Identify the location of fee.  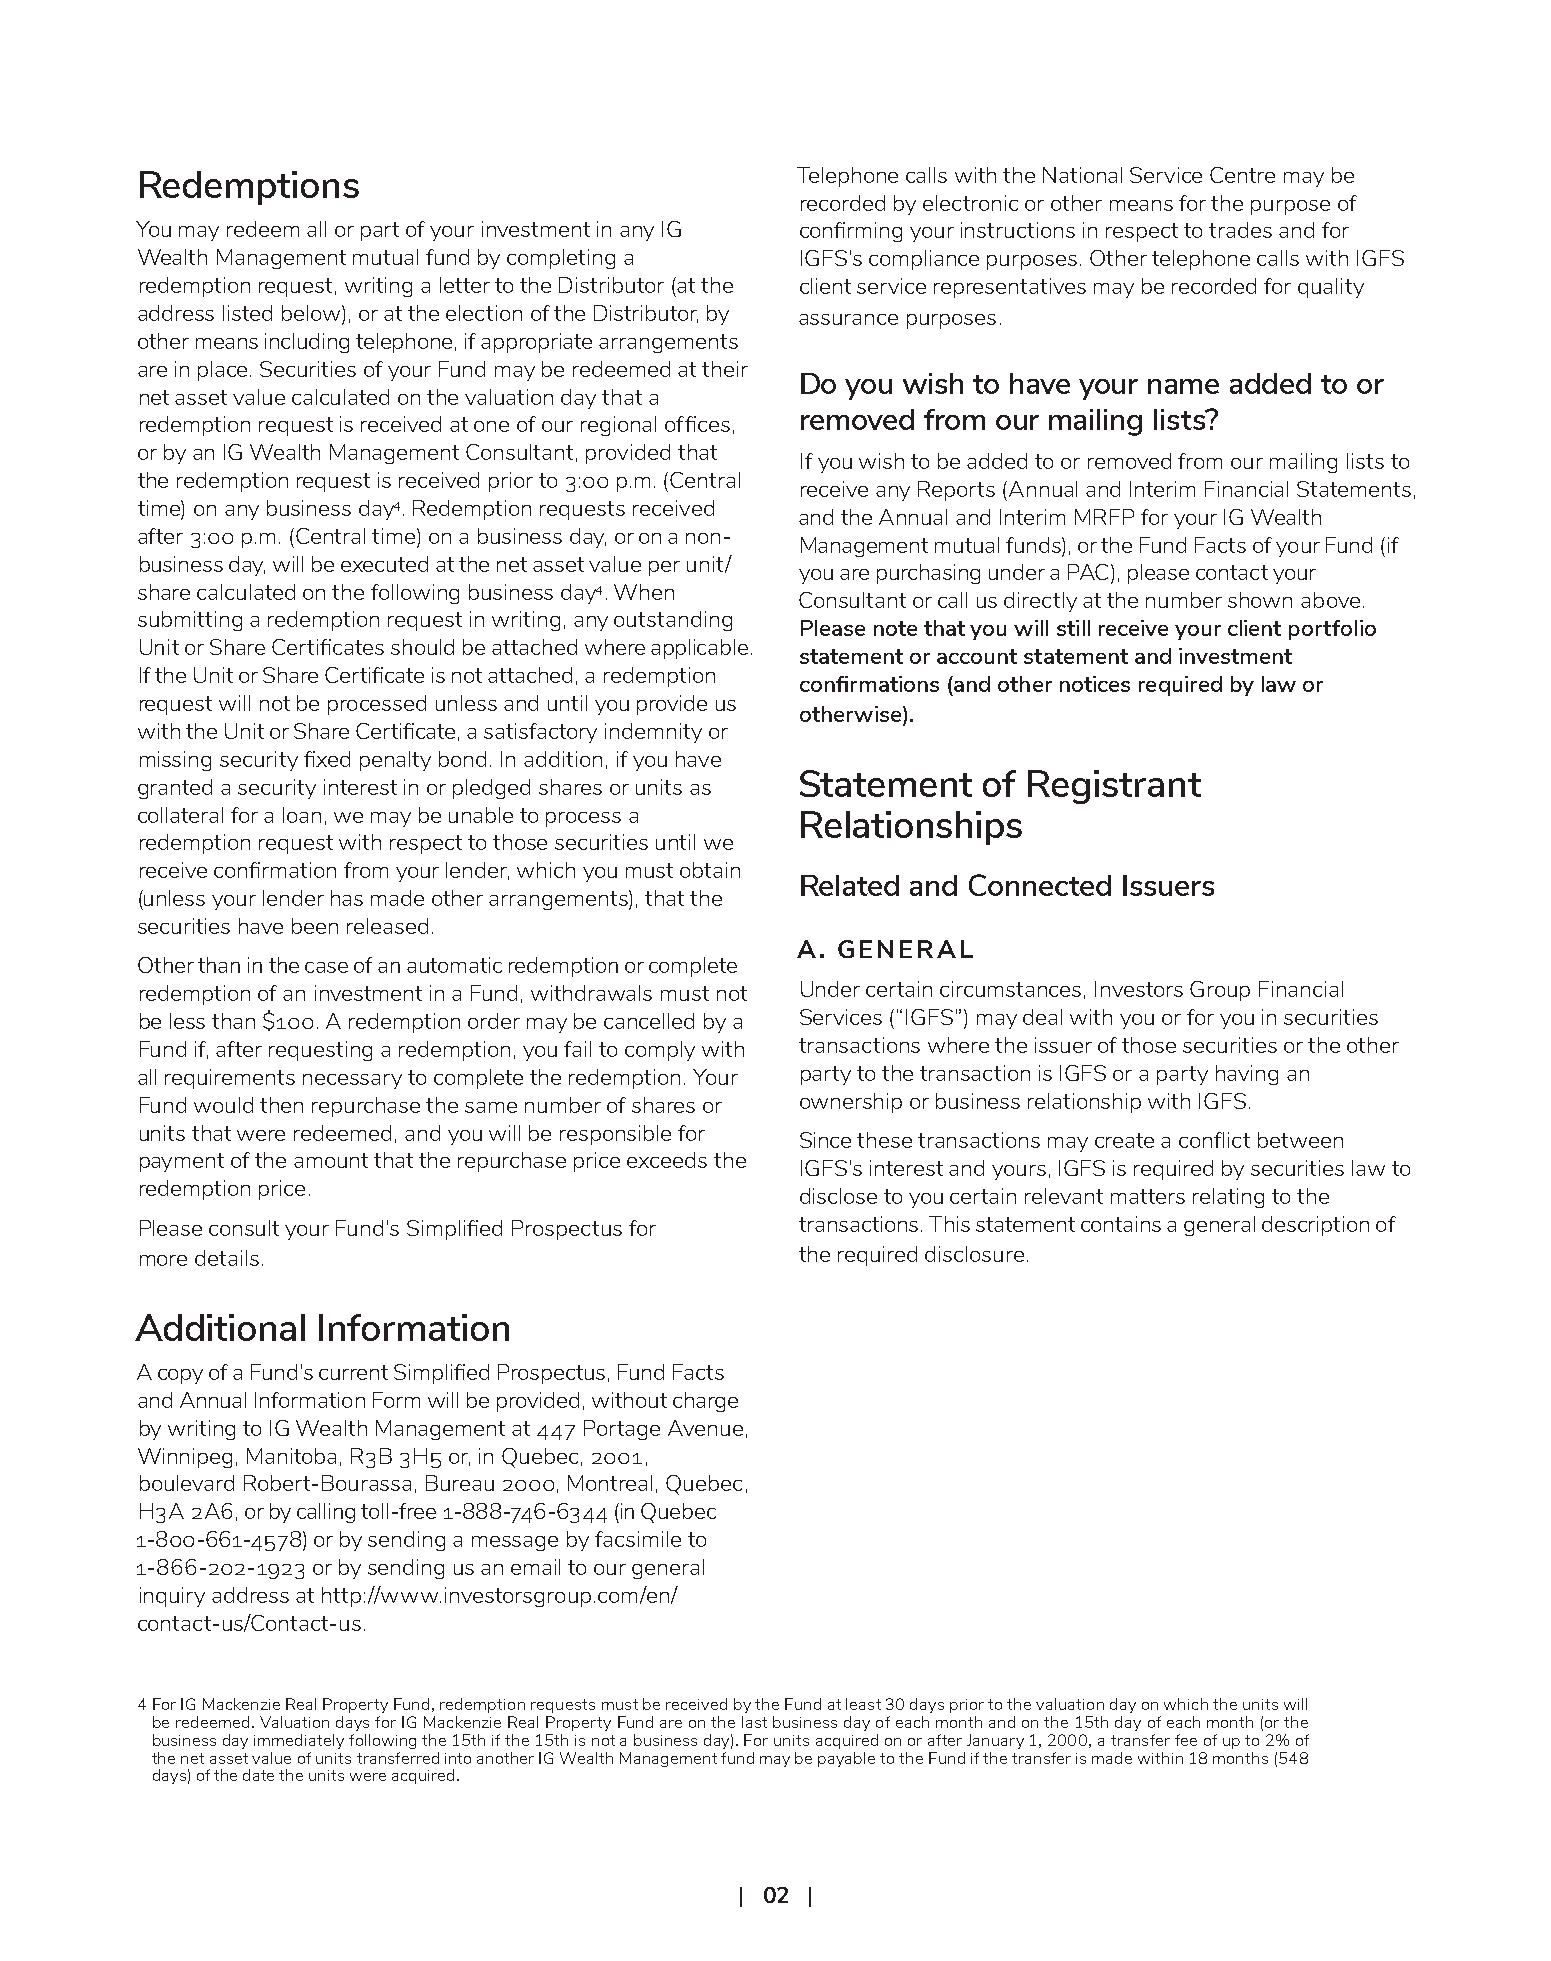
(1186, 1740).
